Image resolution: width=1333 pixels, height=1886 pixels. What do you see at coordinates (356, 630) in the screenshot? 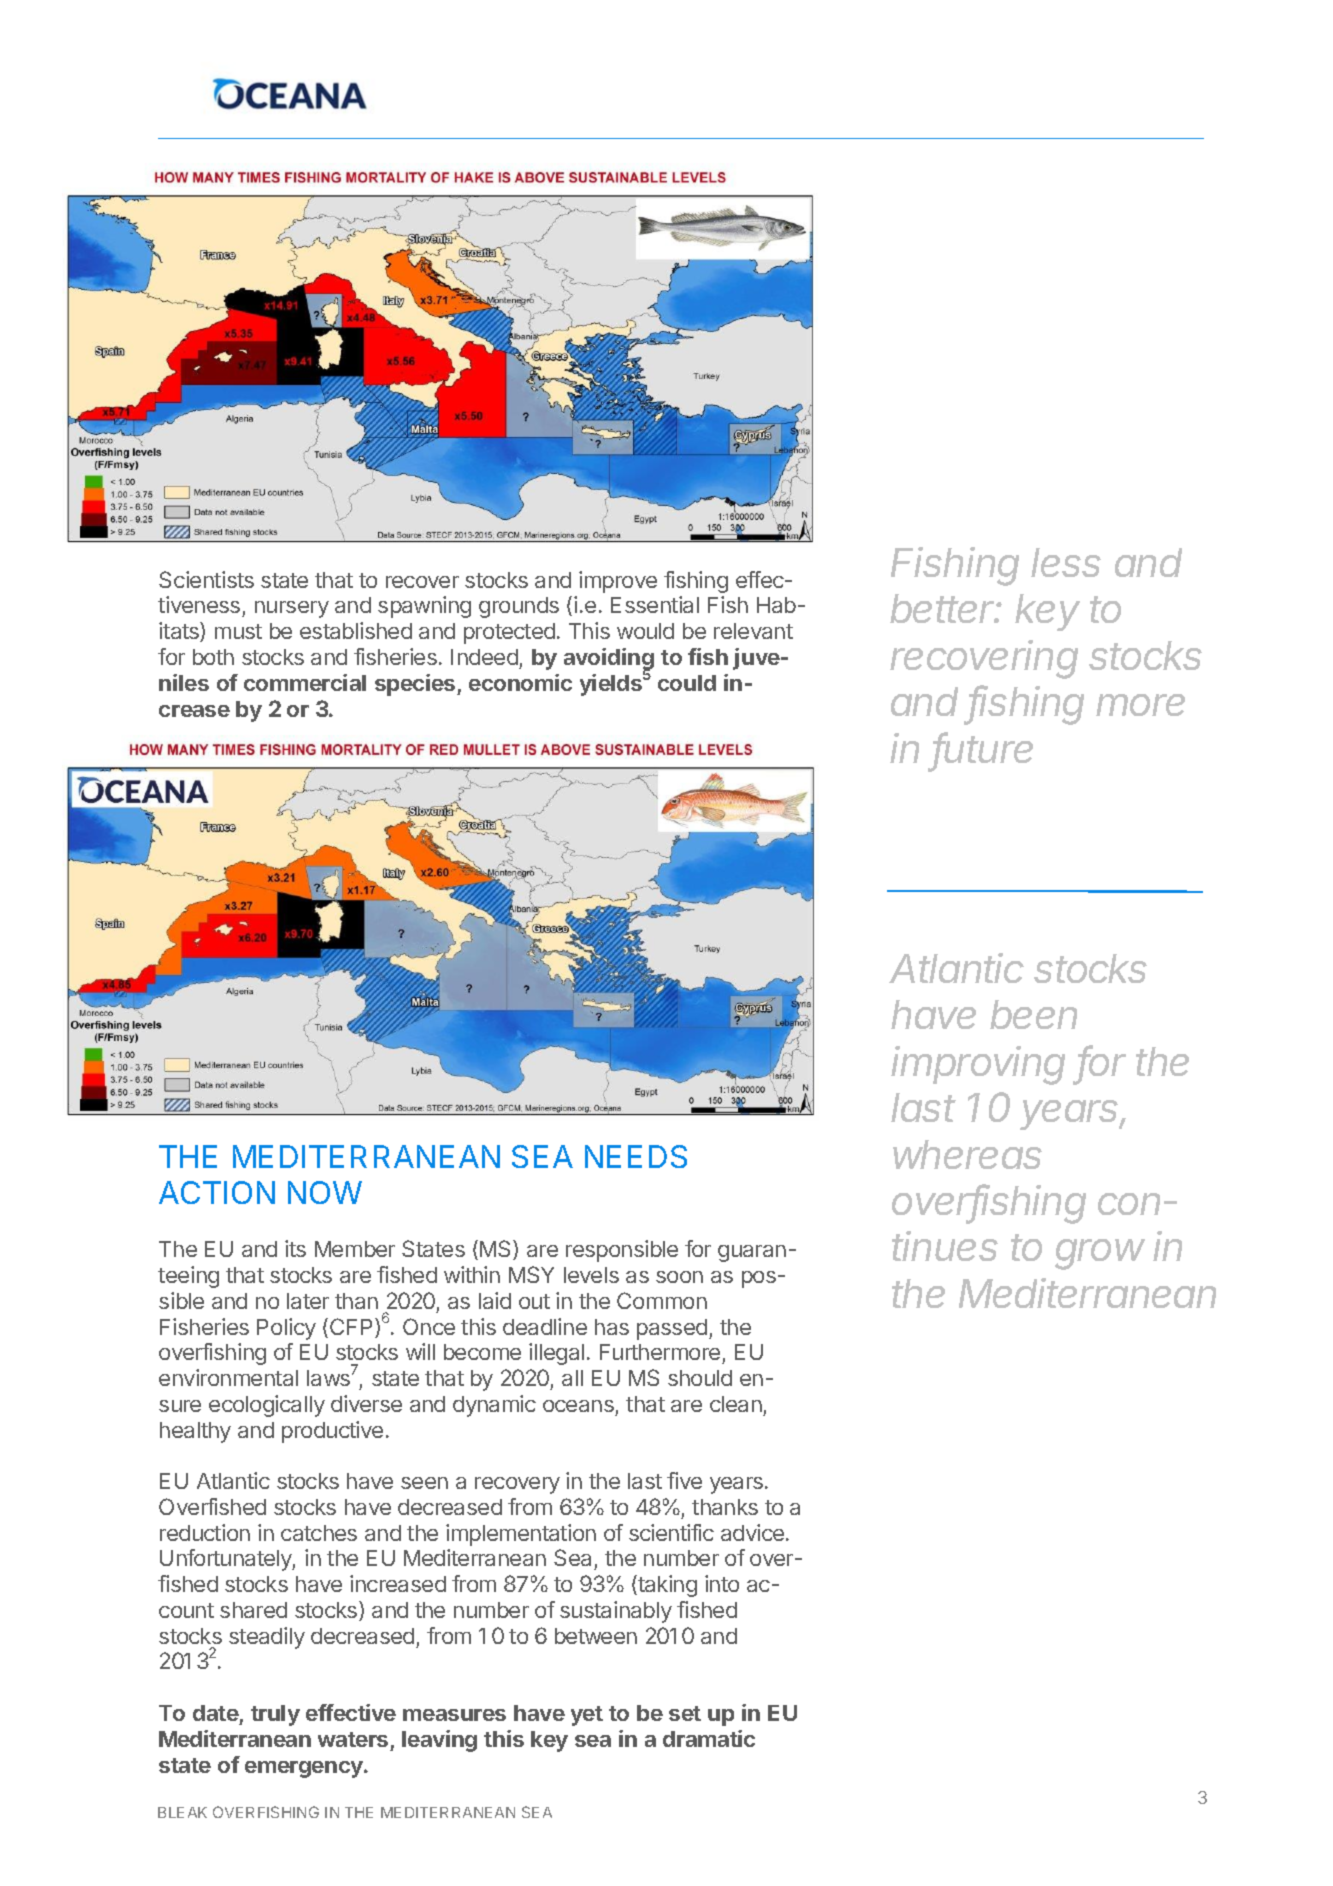
I see `established` at bounding box center [356, 630].
